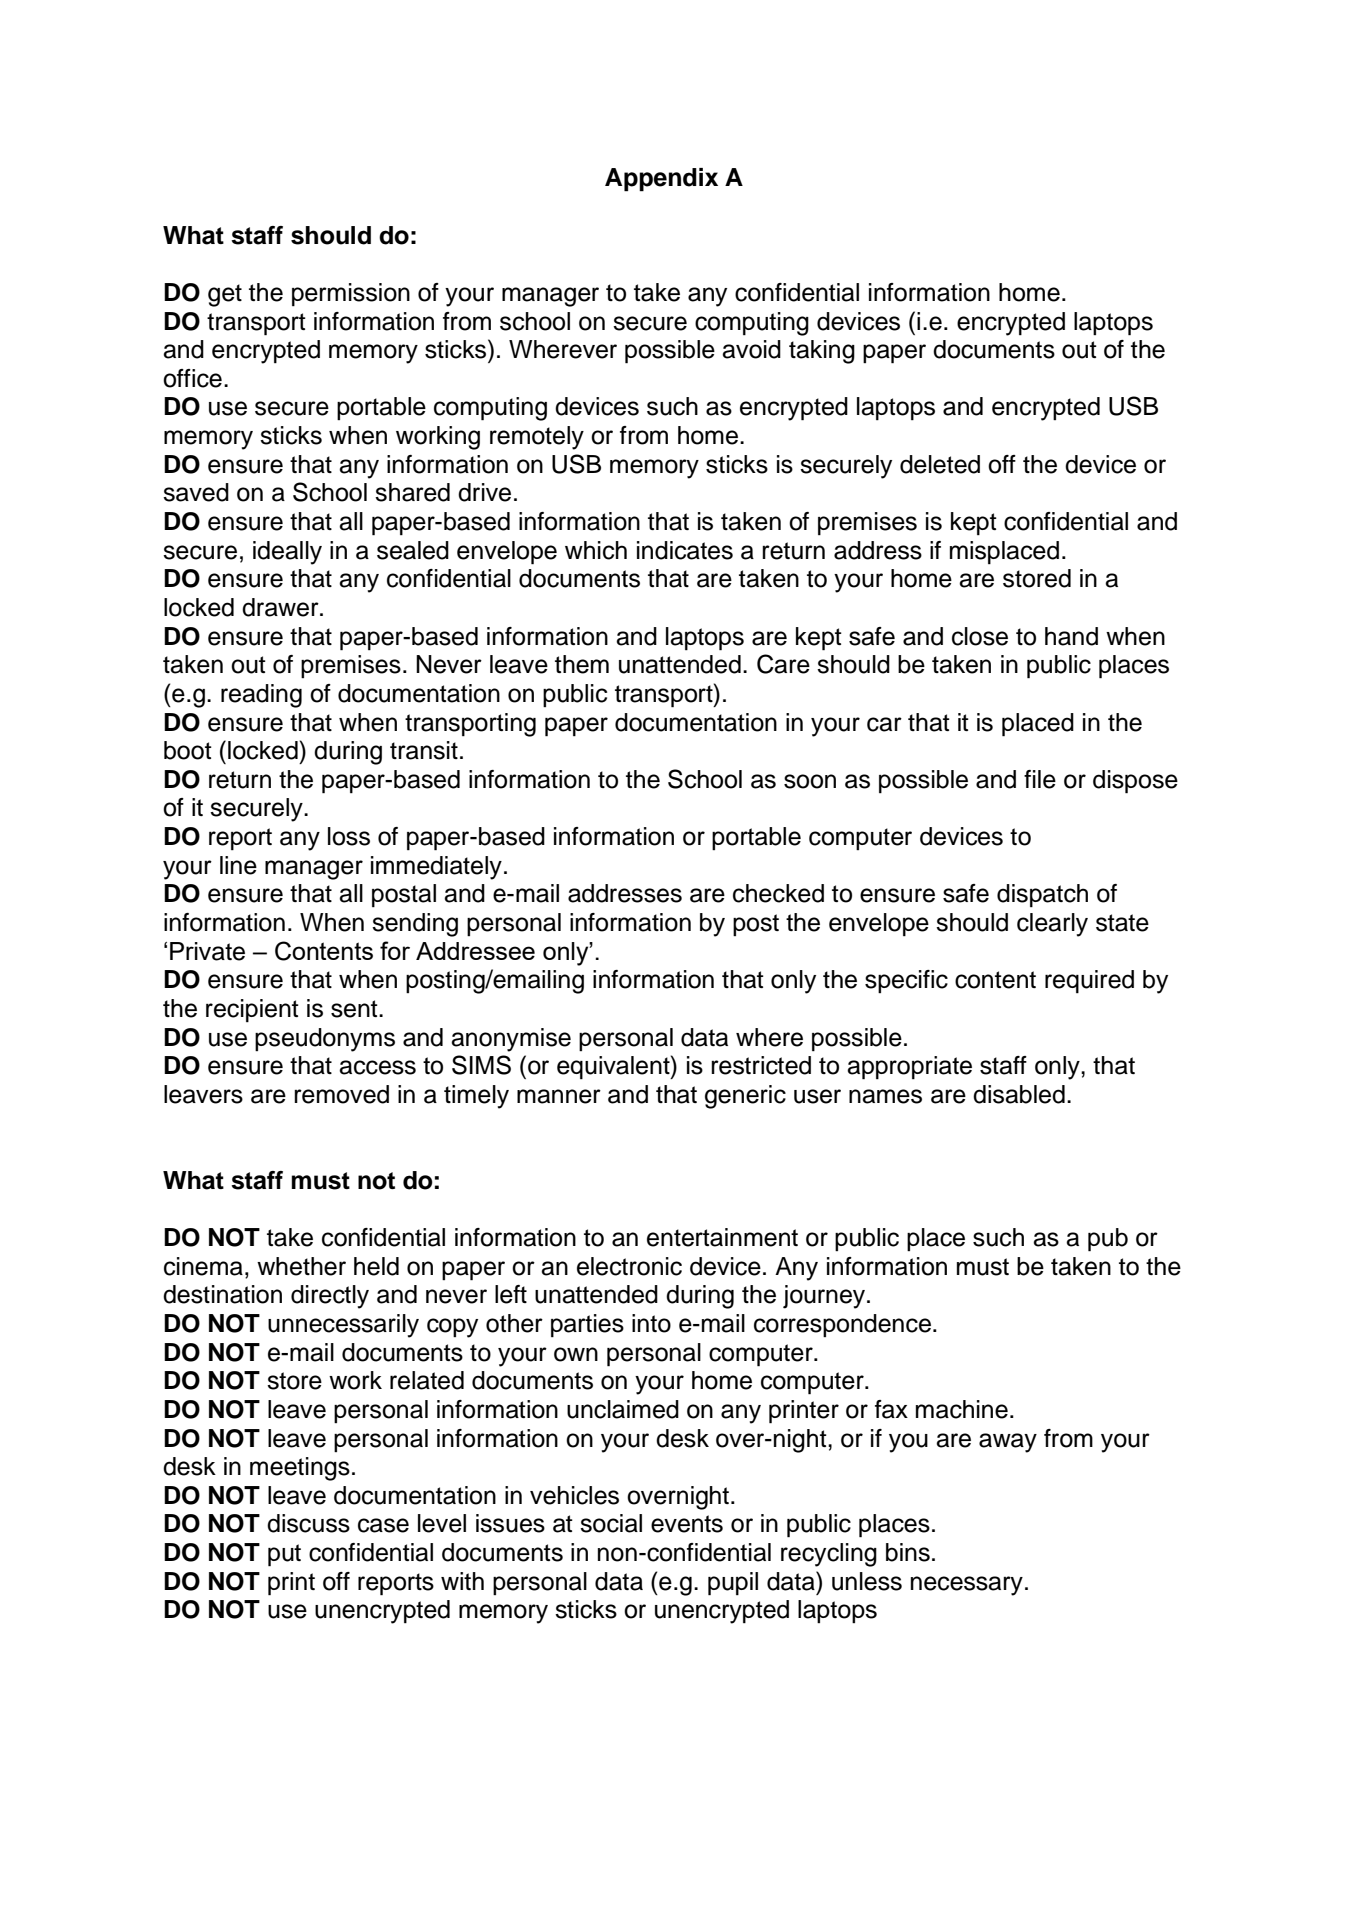 The height and width of the screenshot is (1906, 1348). Describe the element at coordinates (629, 1266) in the screenshot. I see `electronic` at that location.
